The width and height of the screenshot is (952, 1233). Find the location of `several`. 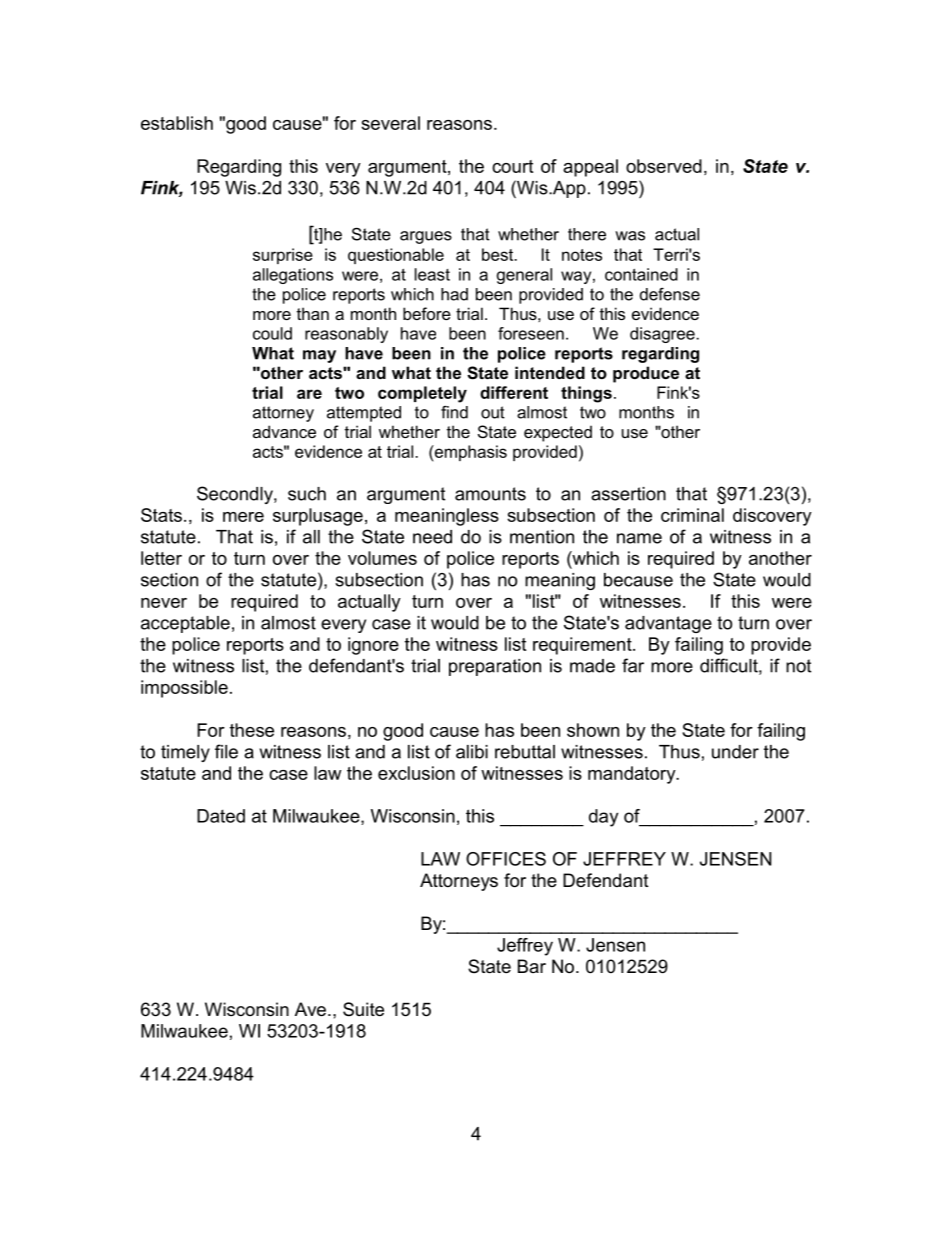

several is located at coordinates (390, 123).
